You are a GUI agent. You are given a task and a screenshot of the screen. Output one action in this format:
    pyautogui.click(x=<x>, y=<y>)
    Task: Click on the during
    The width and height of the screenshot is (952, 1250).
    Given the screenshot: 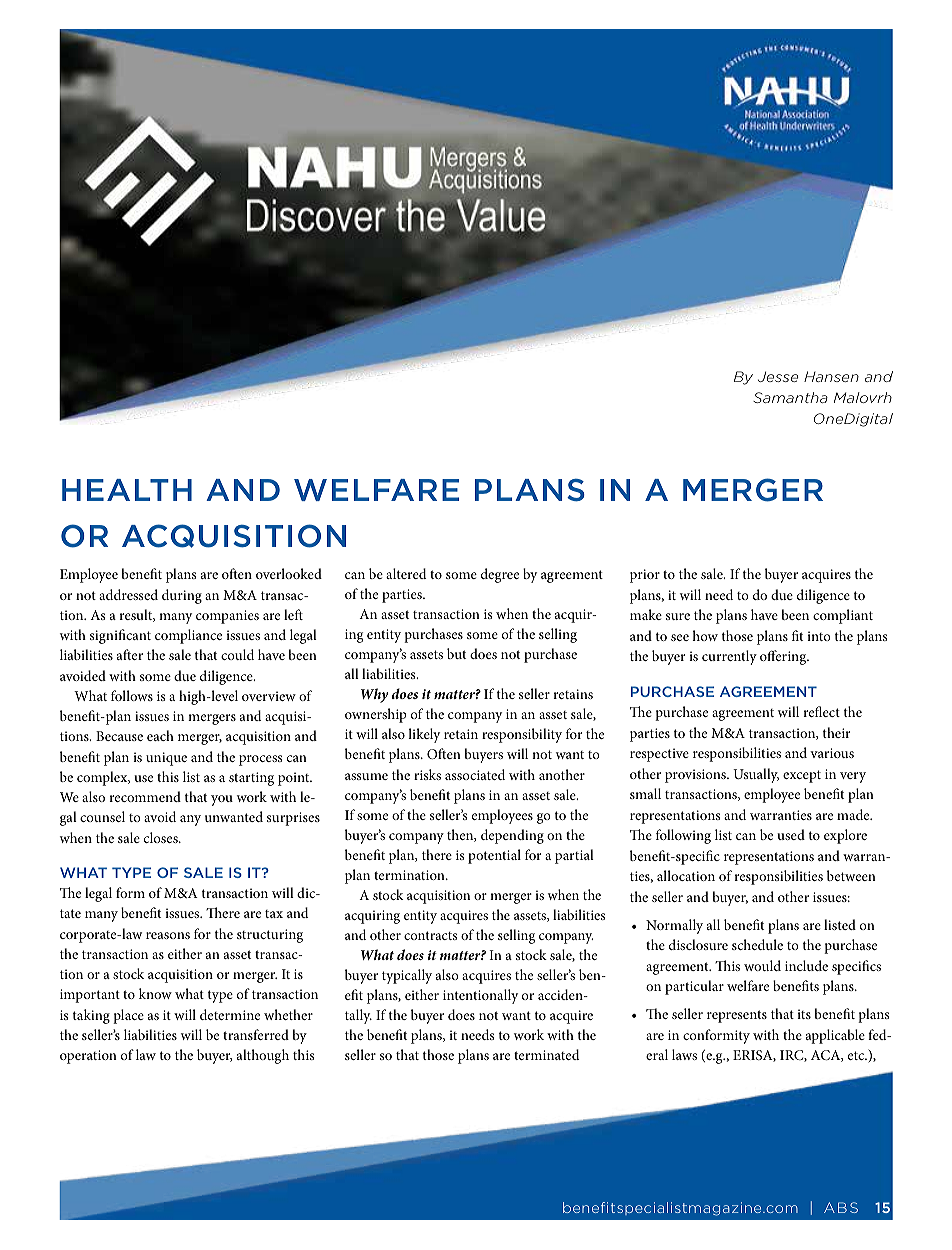 What is the action you would take?
    pyautogui.click(x=182, y=596)
